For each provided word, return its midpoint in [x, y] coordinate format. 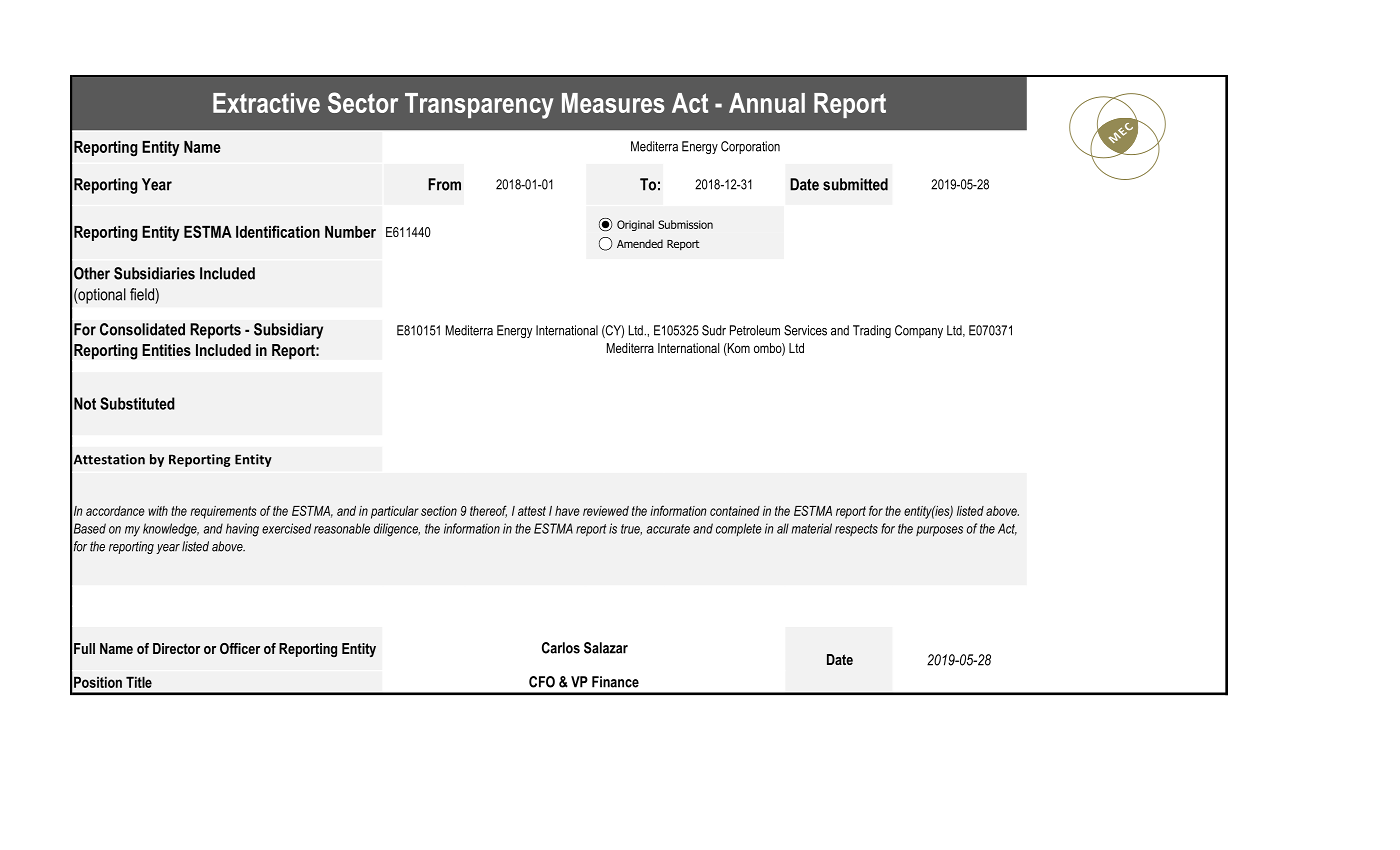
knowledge [171, 530]
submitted [855, 184]
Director [176, 648]
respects [856, 530]
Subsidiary [288, 331]
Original [635, 225]
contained [735, 511]
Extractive [266, 103]
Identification [278, 231]
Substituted [137, 403]
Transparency [479, 106]
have [567, 511]
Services [805, 330]
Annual [767, 103]
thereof [488, 511]
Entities [166, 350]
